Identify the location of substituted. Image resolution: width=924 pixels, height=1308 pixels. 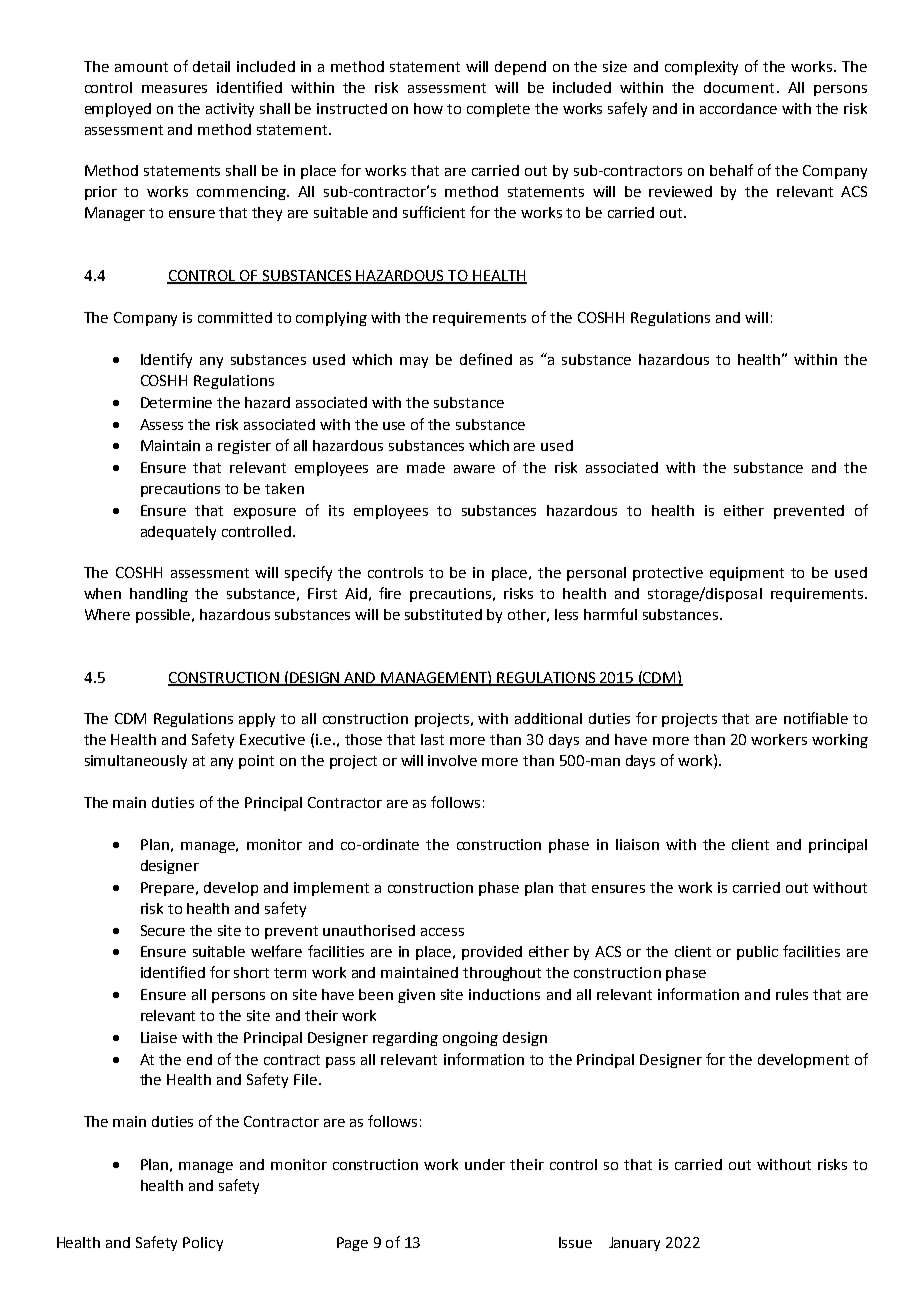
(443, 614).
